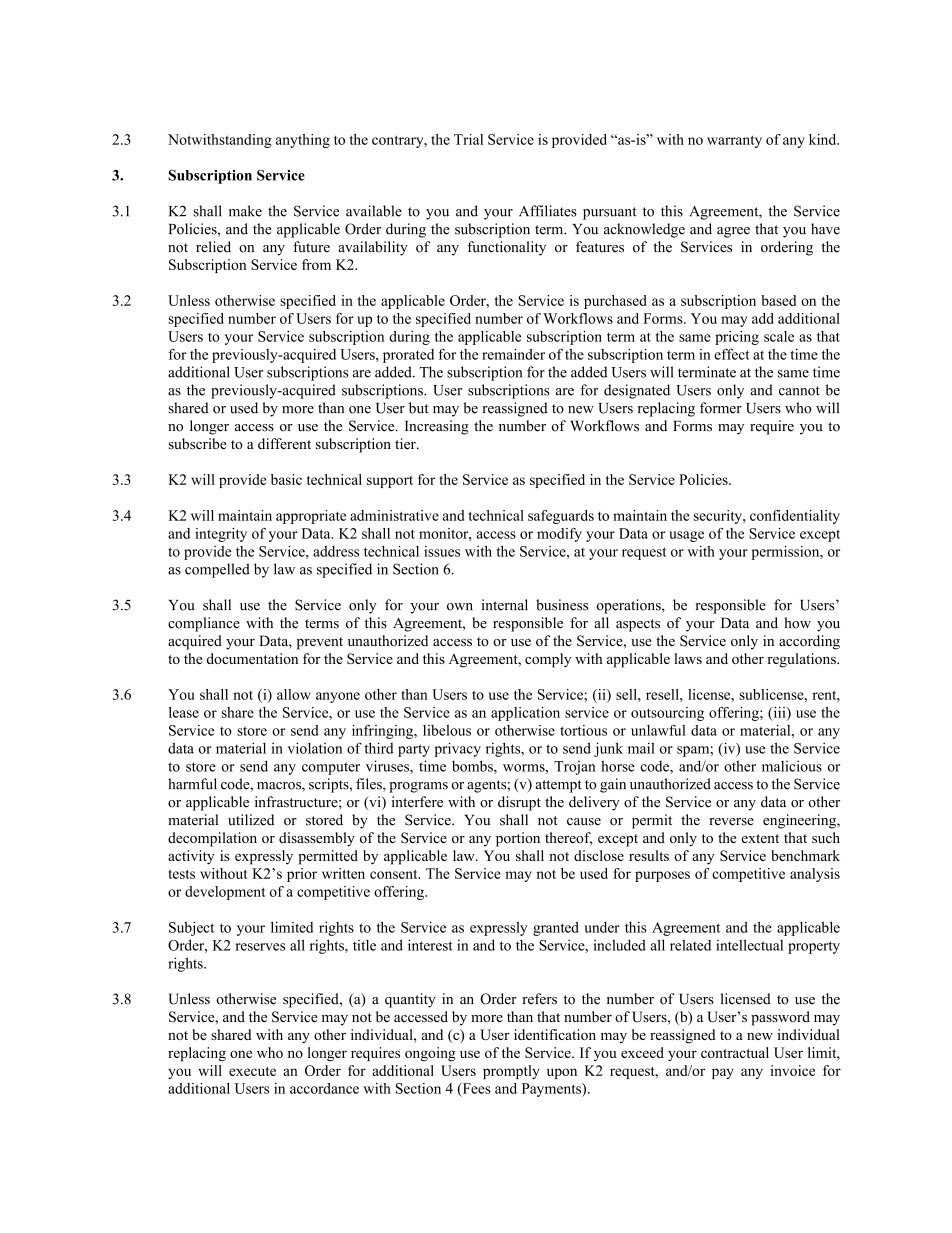 The width and height of the screenshot is (952, 1233). I want to click on internal, so click(504, 605).
